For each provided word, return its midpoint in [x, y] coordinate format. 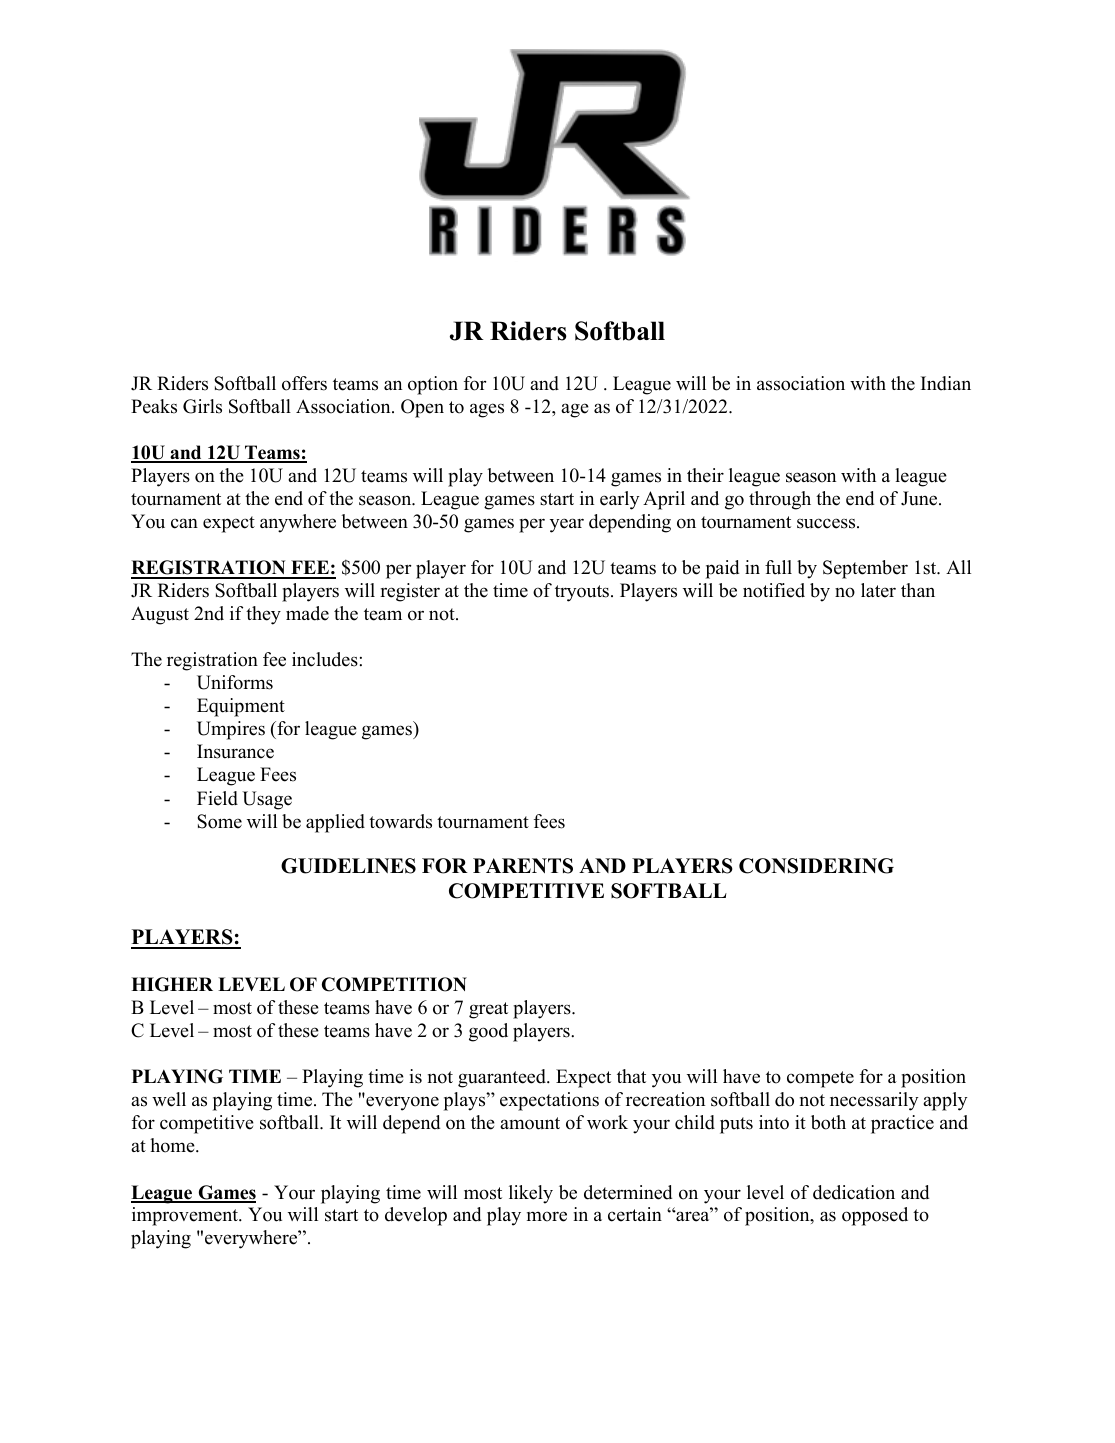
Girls [202, 406]
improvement [186, 1216]
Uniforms [235, 682]
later [878, 590]
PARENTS [523, 866]
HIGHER [172, 984]
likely [531, 1194]
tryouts [583, 593]
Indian [946, 383]
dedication [854, 1192]
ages [487, 410]
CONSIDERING [816, 866]
